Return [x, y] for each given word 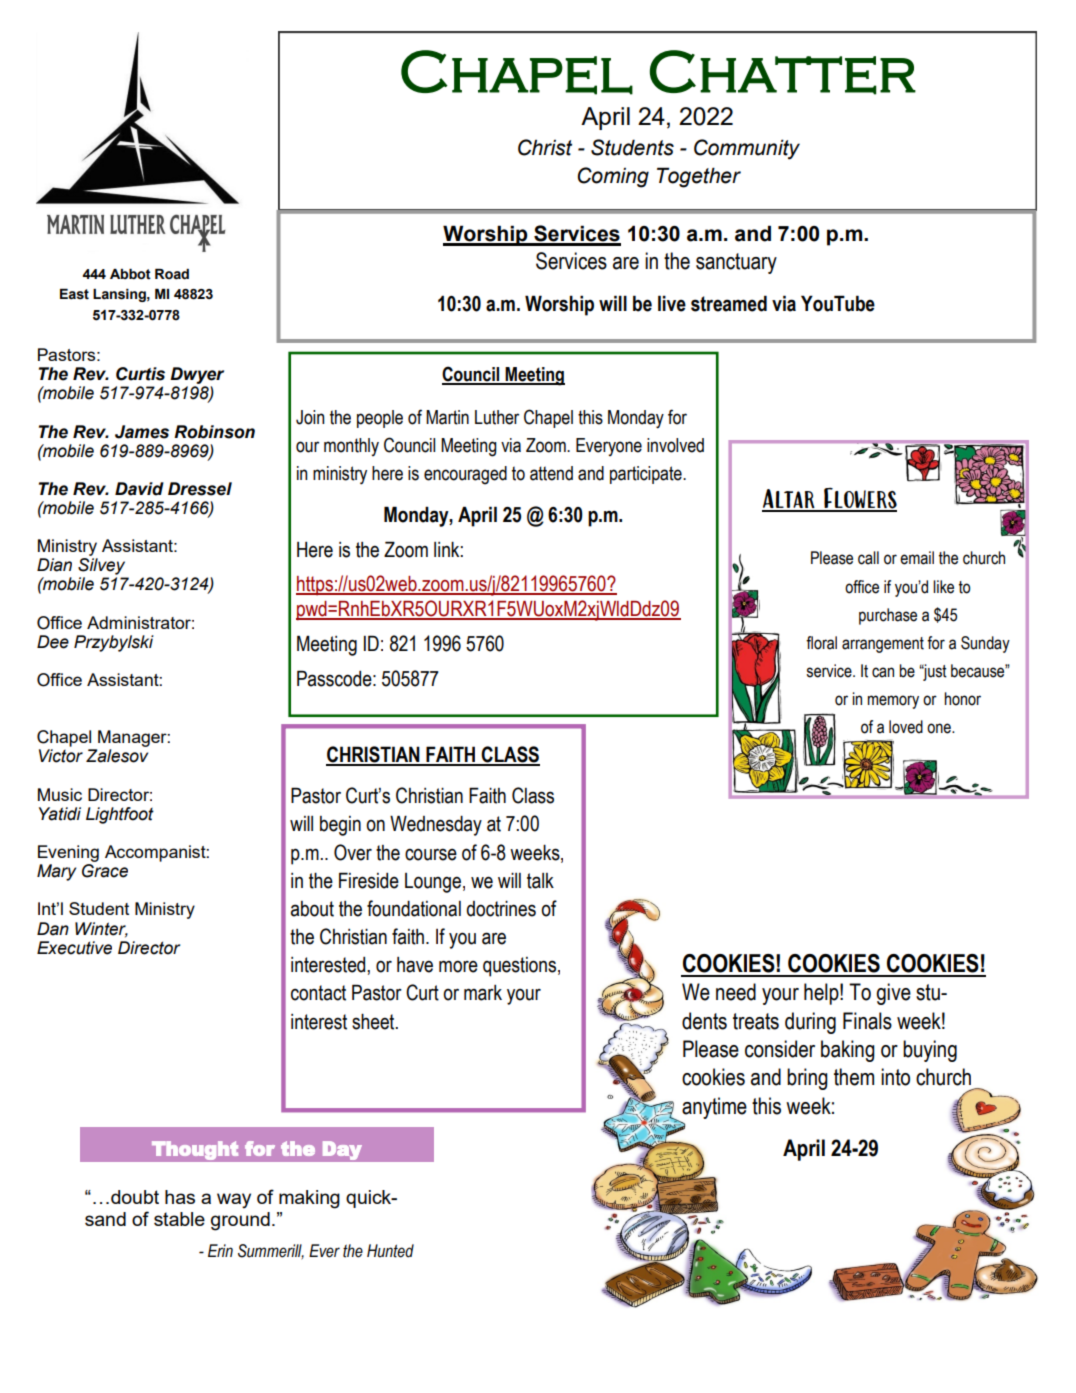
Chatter [783, 72]
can [883, 672]
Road [172, 274]
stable [179, 1219]
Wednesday [436, 825]
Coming [613, 177]
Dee [53, 642]
